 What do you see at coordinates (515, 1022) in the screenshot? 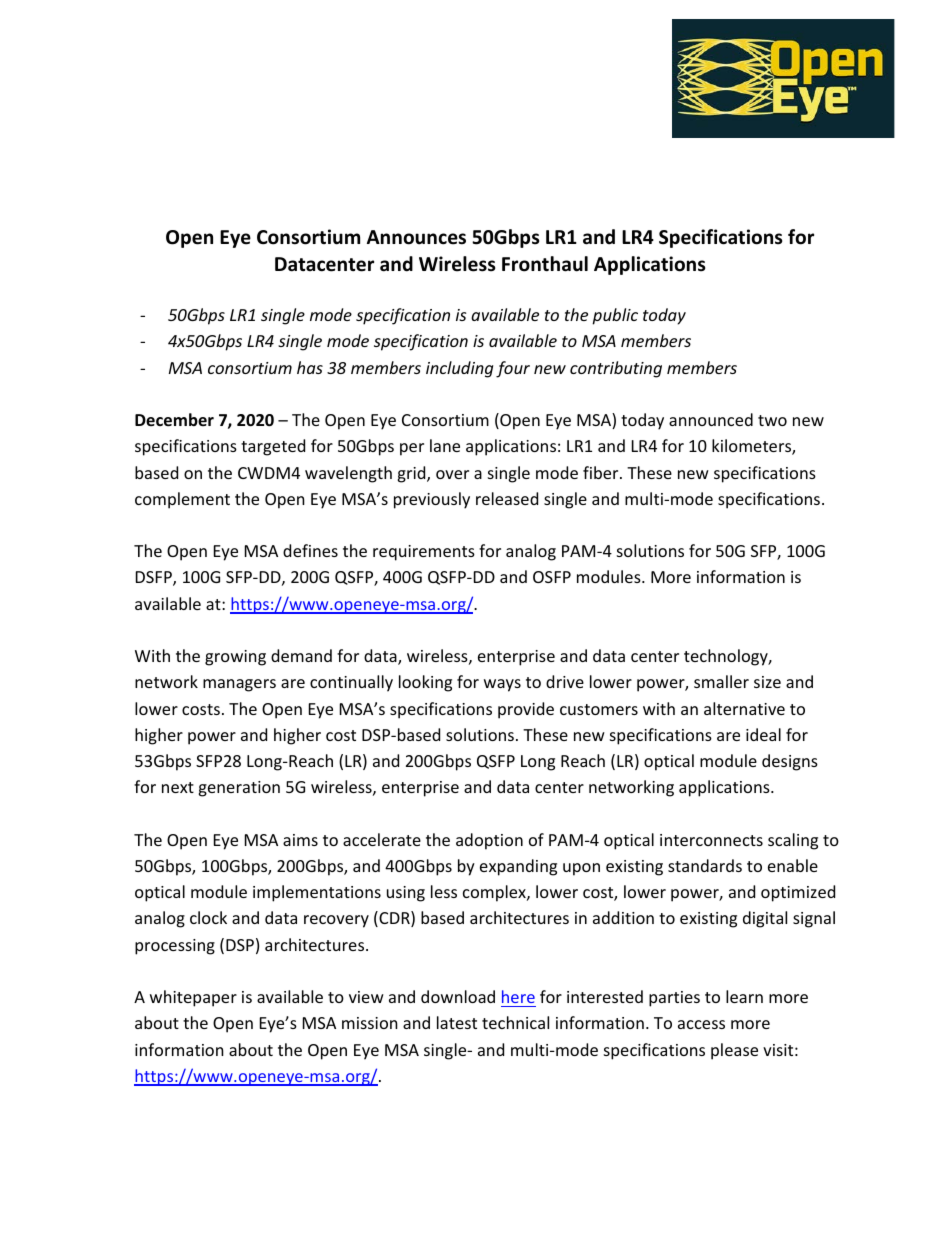
I see `technical` at bounding box center [515, 1022].
